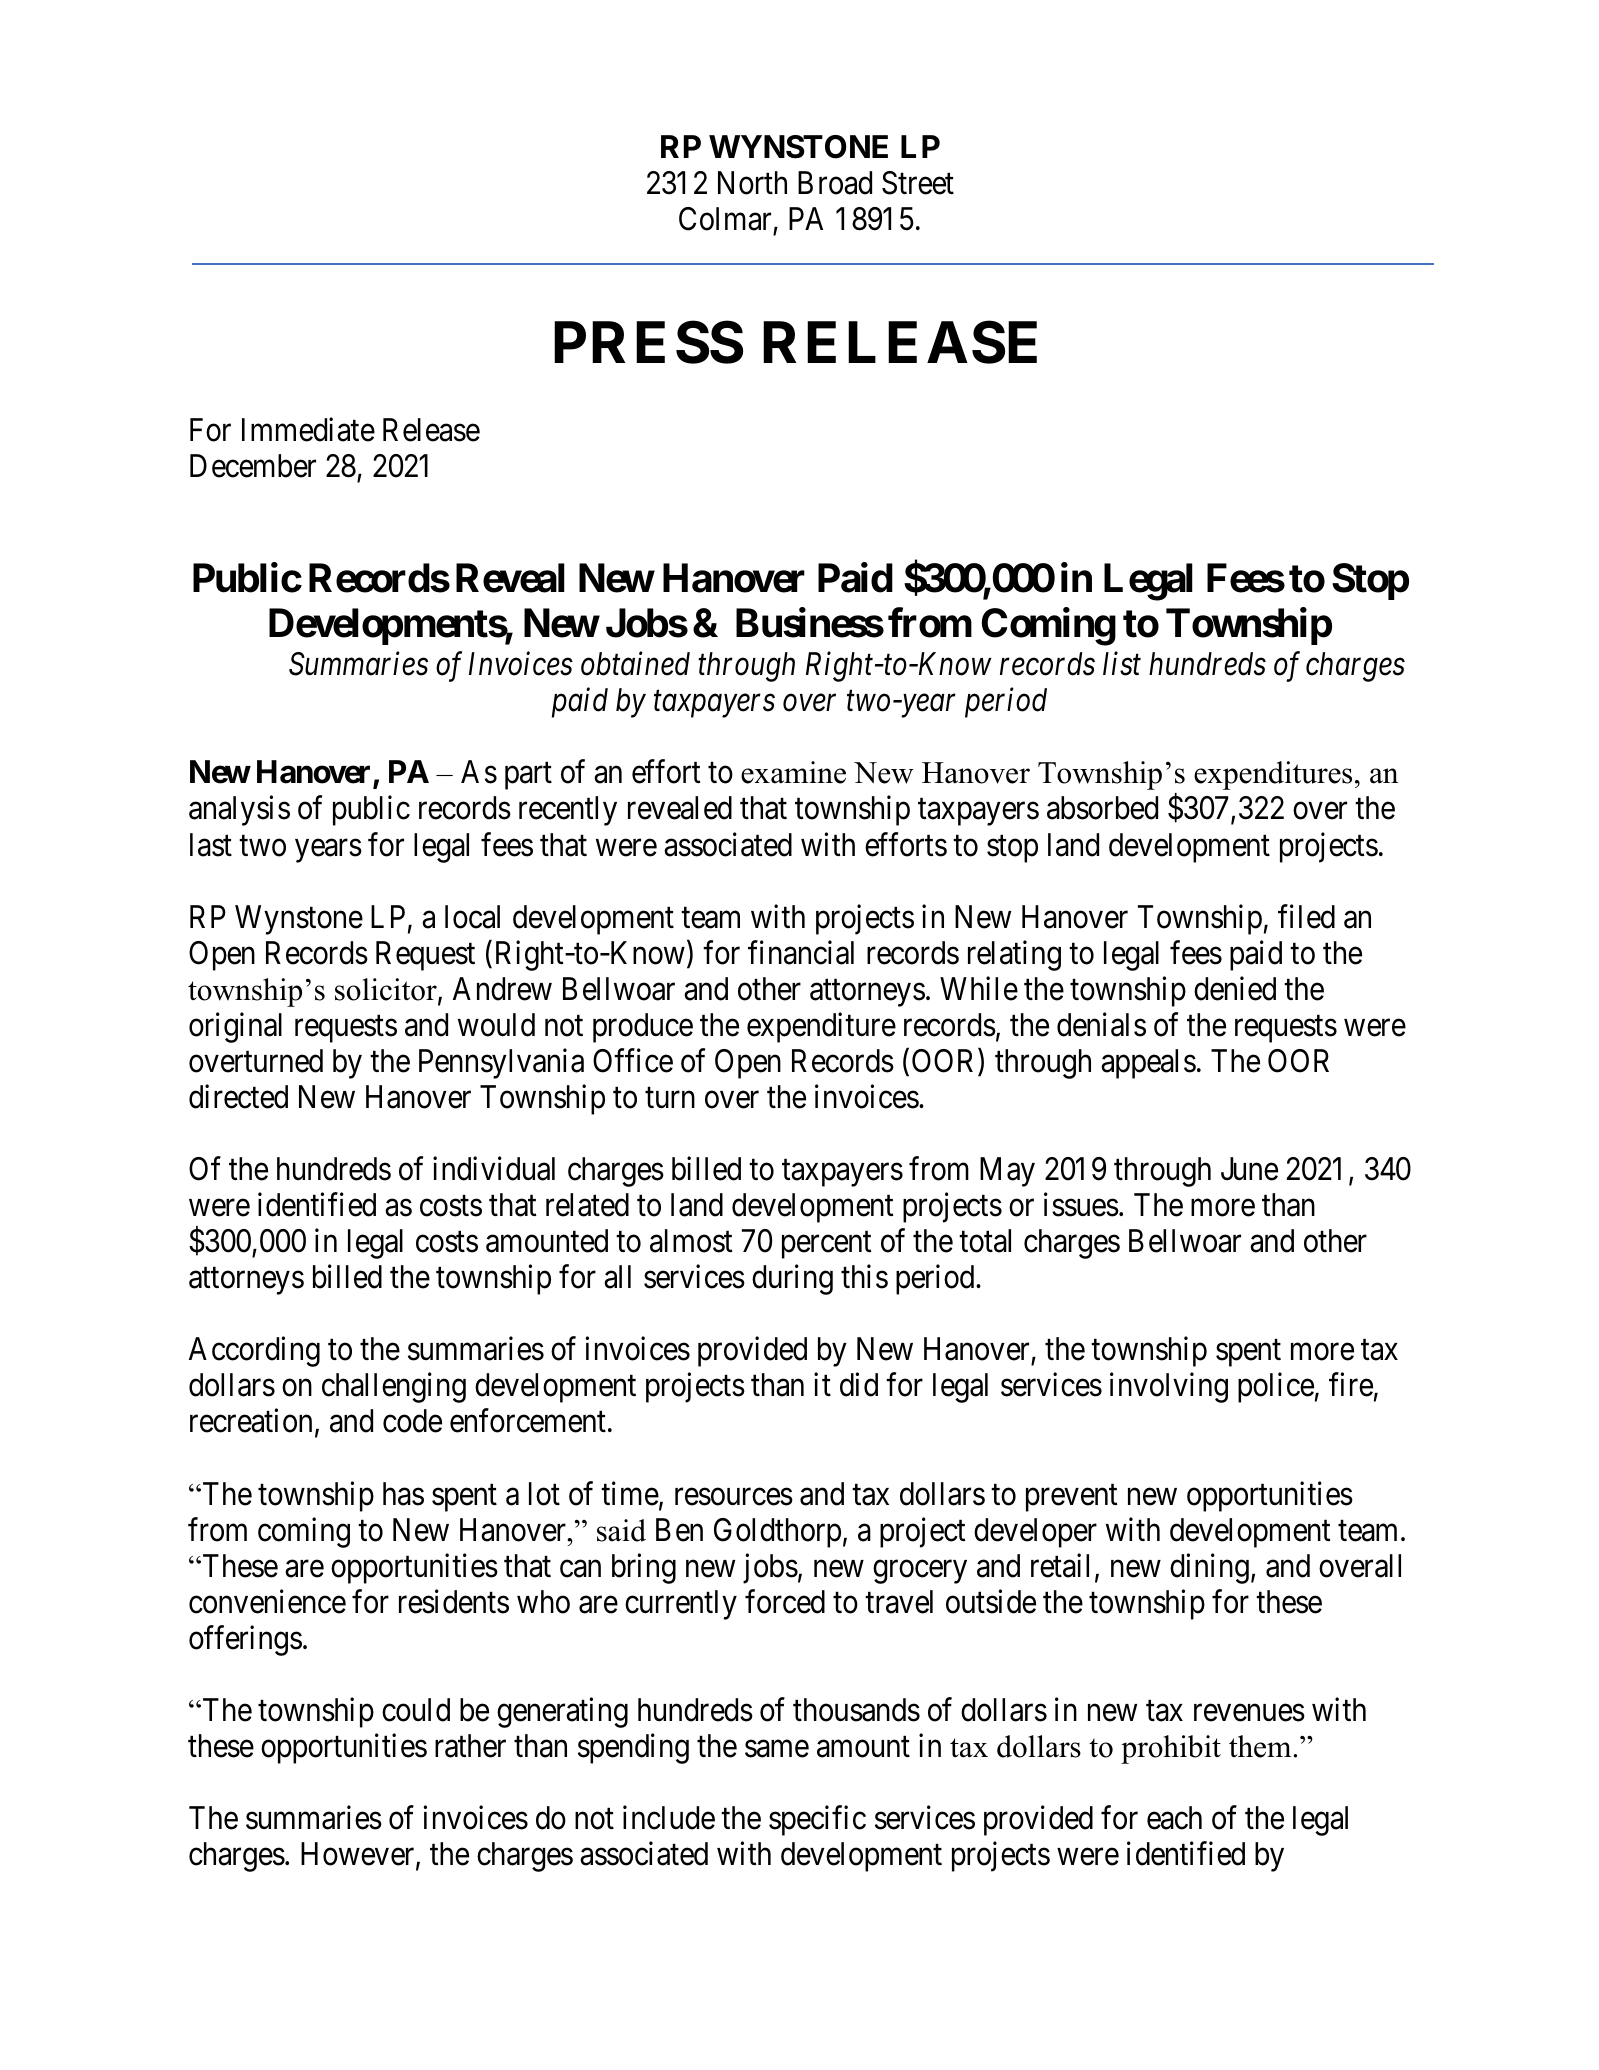  I want to click on same, so click(777, 1749).
